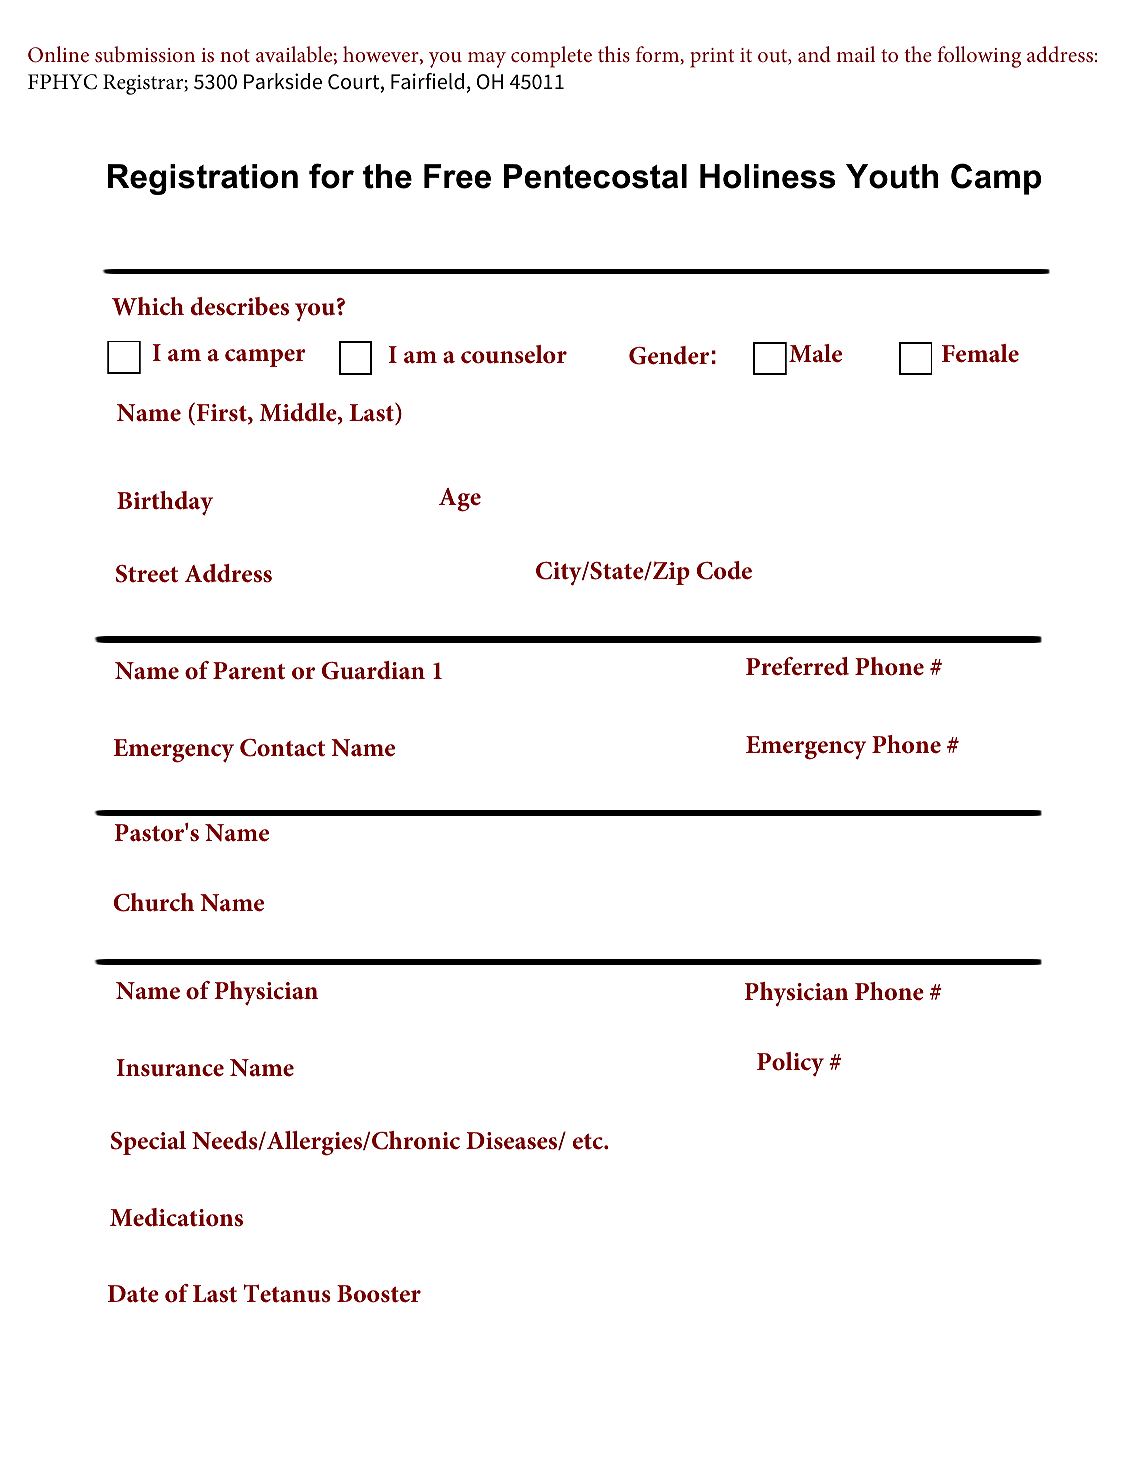  Describe the element at coordinates (797, 666) in the document. I see `Preferred` at that location.
